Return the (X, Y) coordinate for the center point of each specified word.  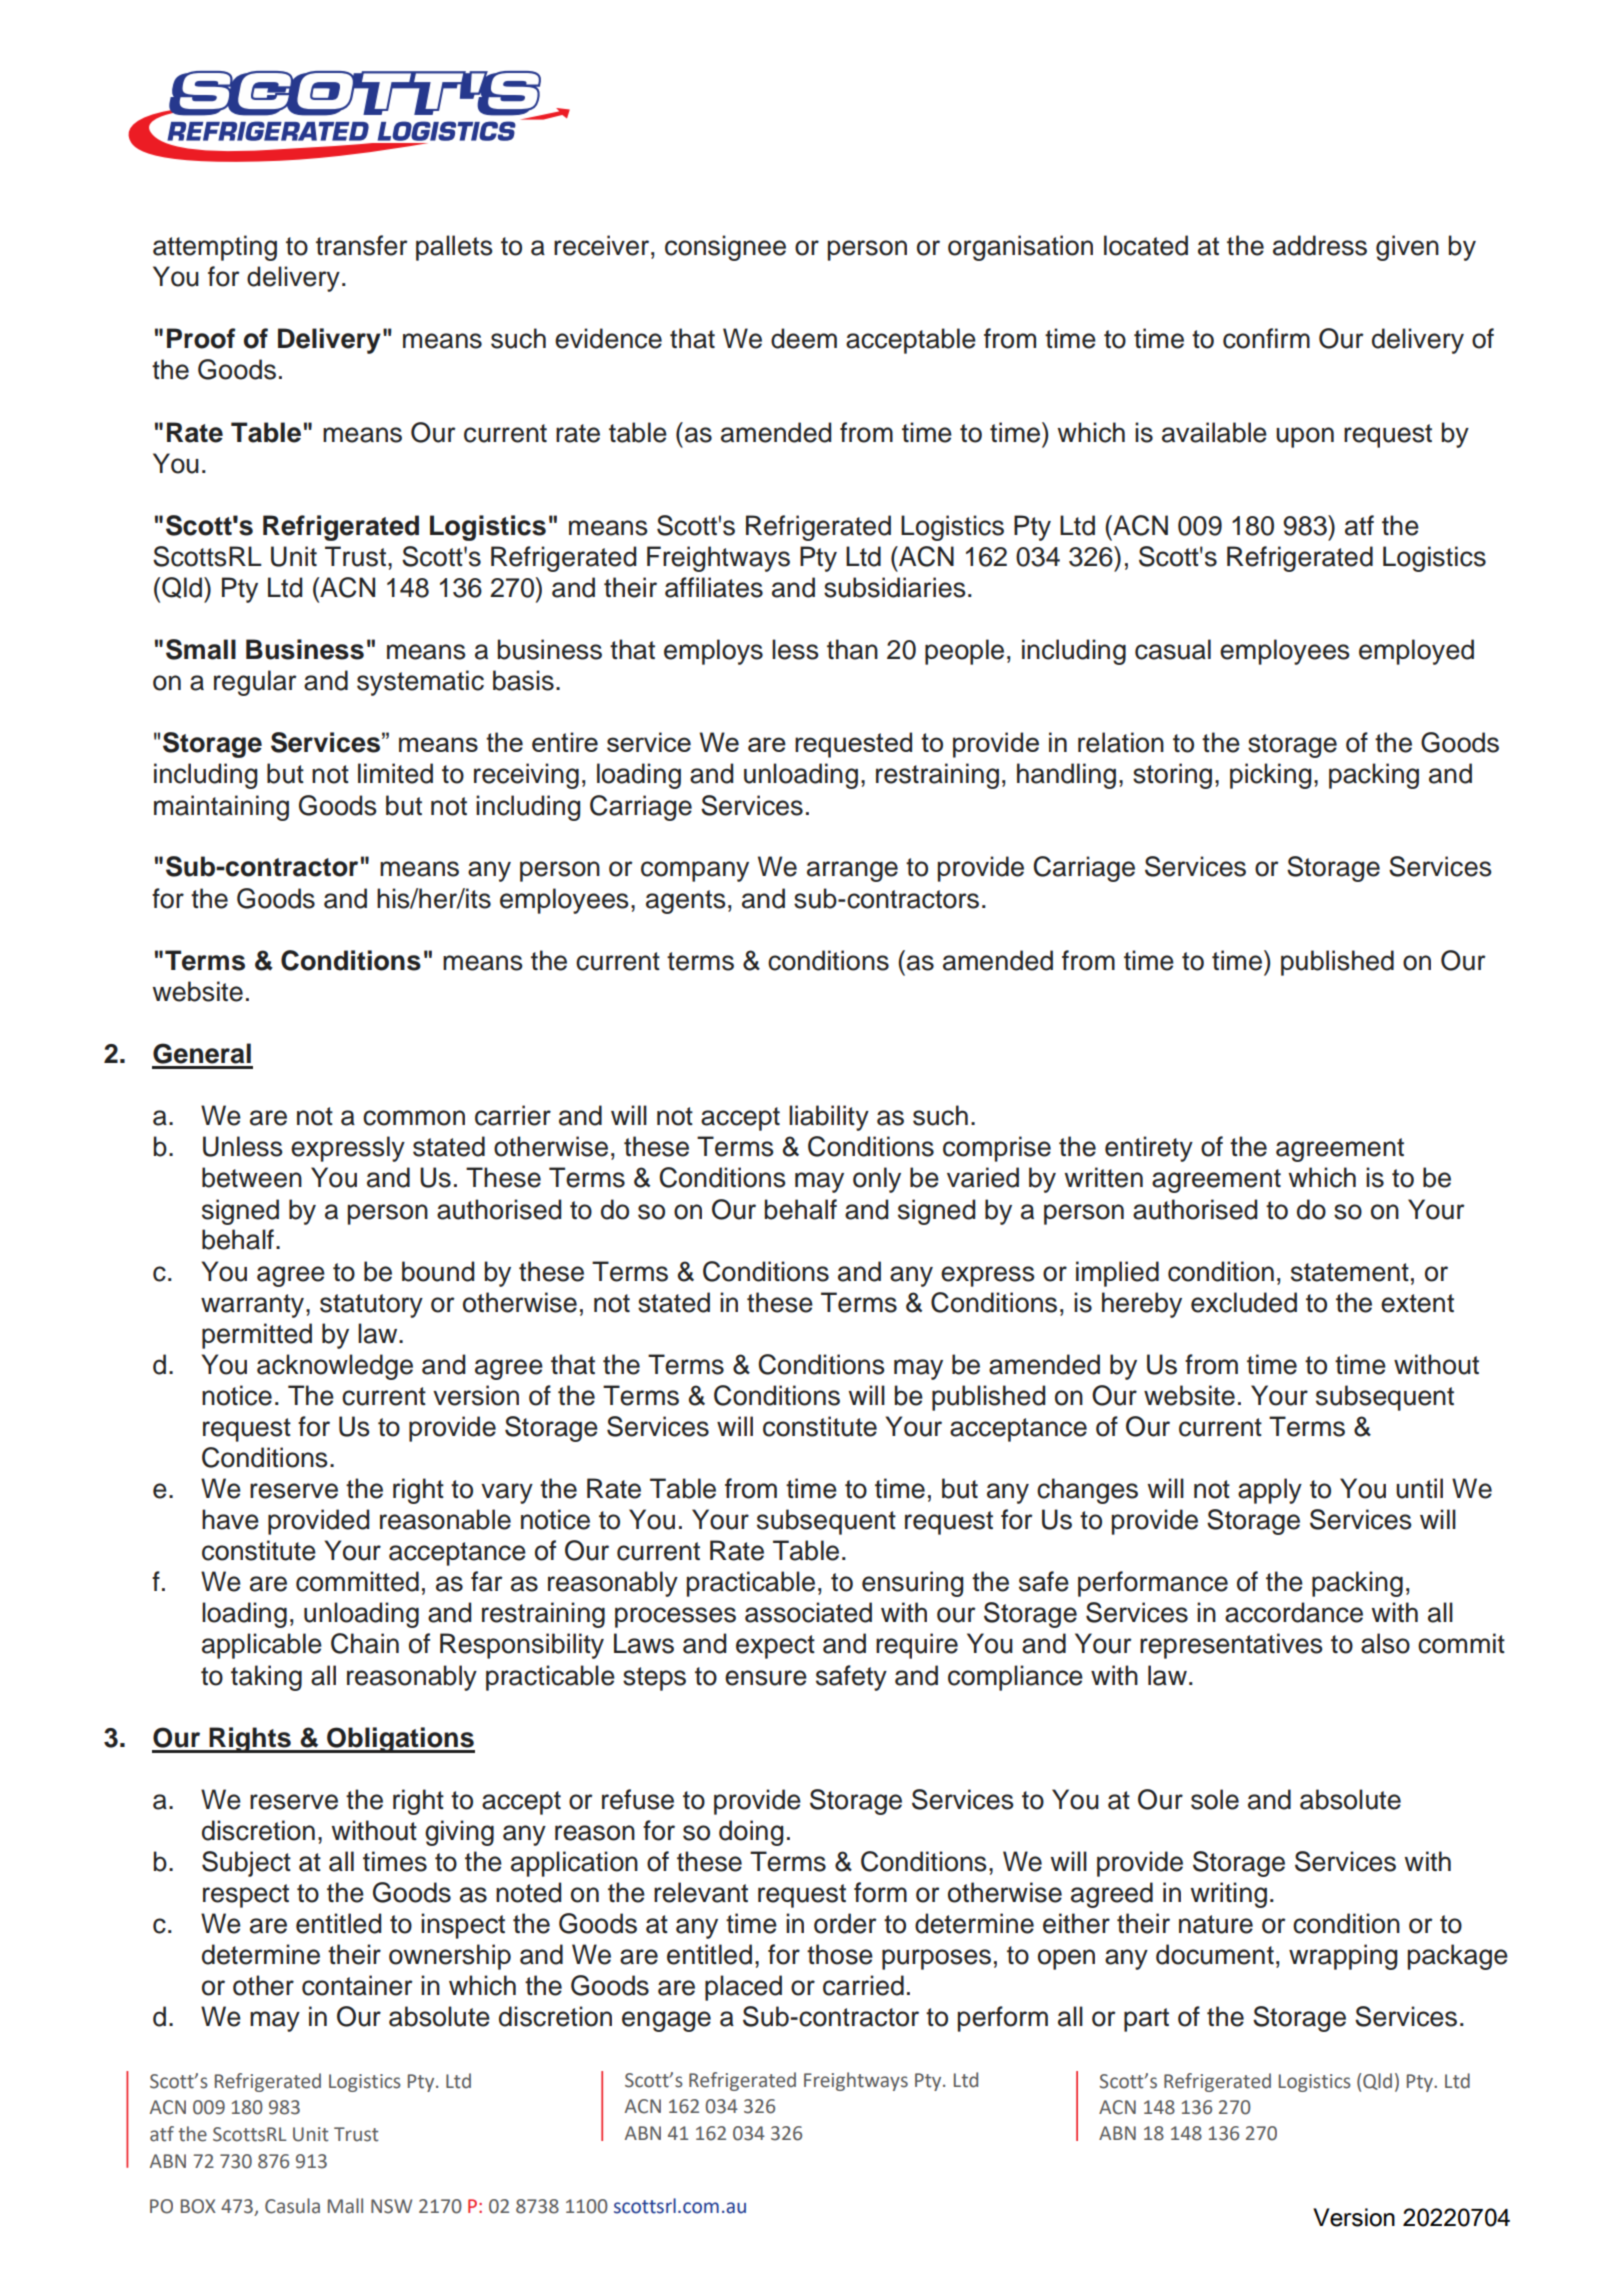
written (1103, 1177)
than (852, 649)
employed (1416, 652)
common (414, 1118)
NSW (391, 2206)
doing (751, 1833)
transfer (362, 245)
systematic (420, 683)
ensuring (912, 1584)
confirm (1266, 338)
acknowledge (335, 1367)
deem (804, 338)
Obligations (400, 1740)
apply (1270, 1491)
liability (829, 1118)
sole (1215, 1799)
